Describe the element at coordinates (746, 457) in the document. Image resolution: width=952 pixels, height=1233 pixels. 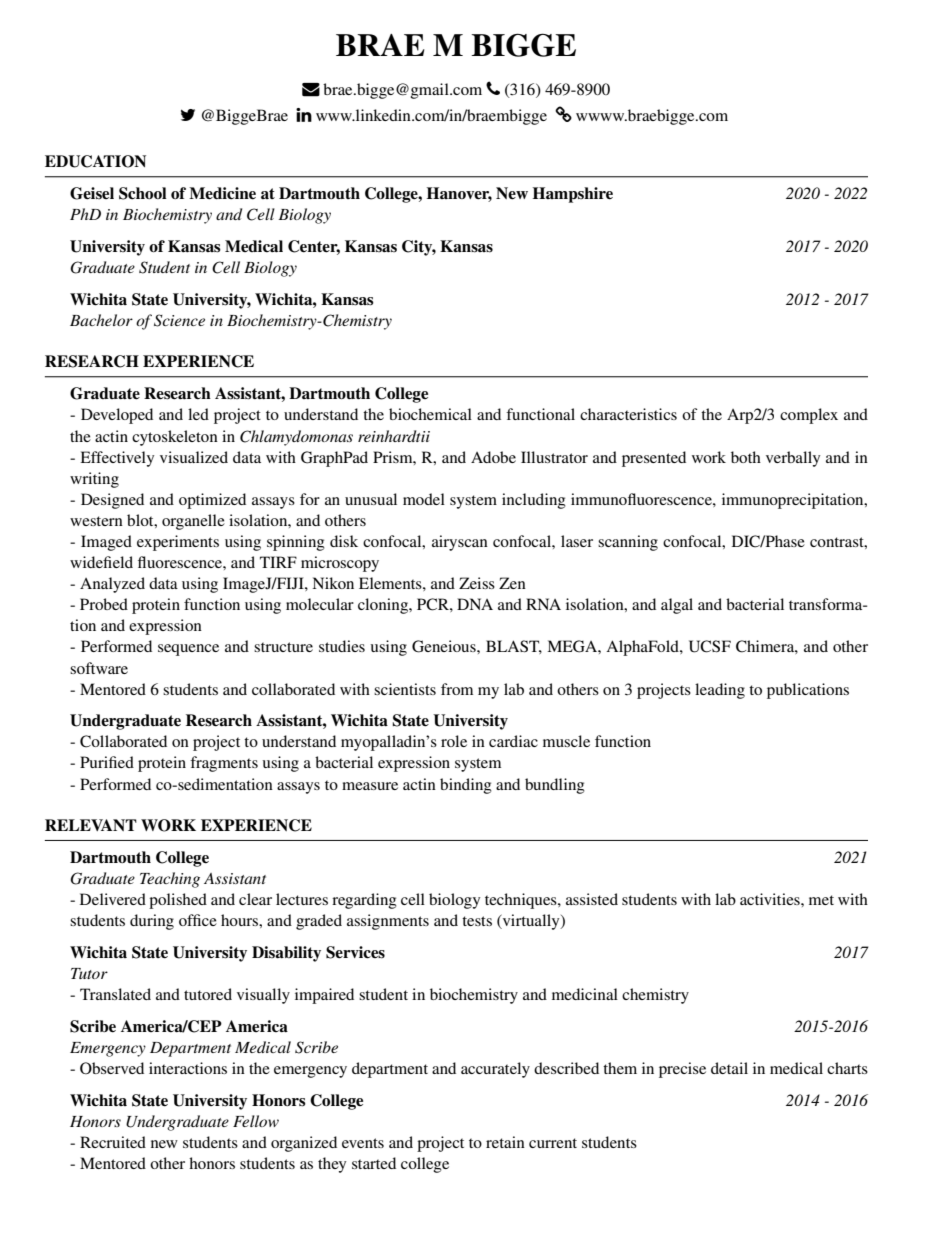
I see `both` at that location.
